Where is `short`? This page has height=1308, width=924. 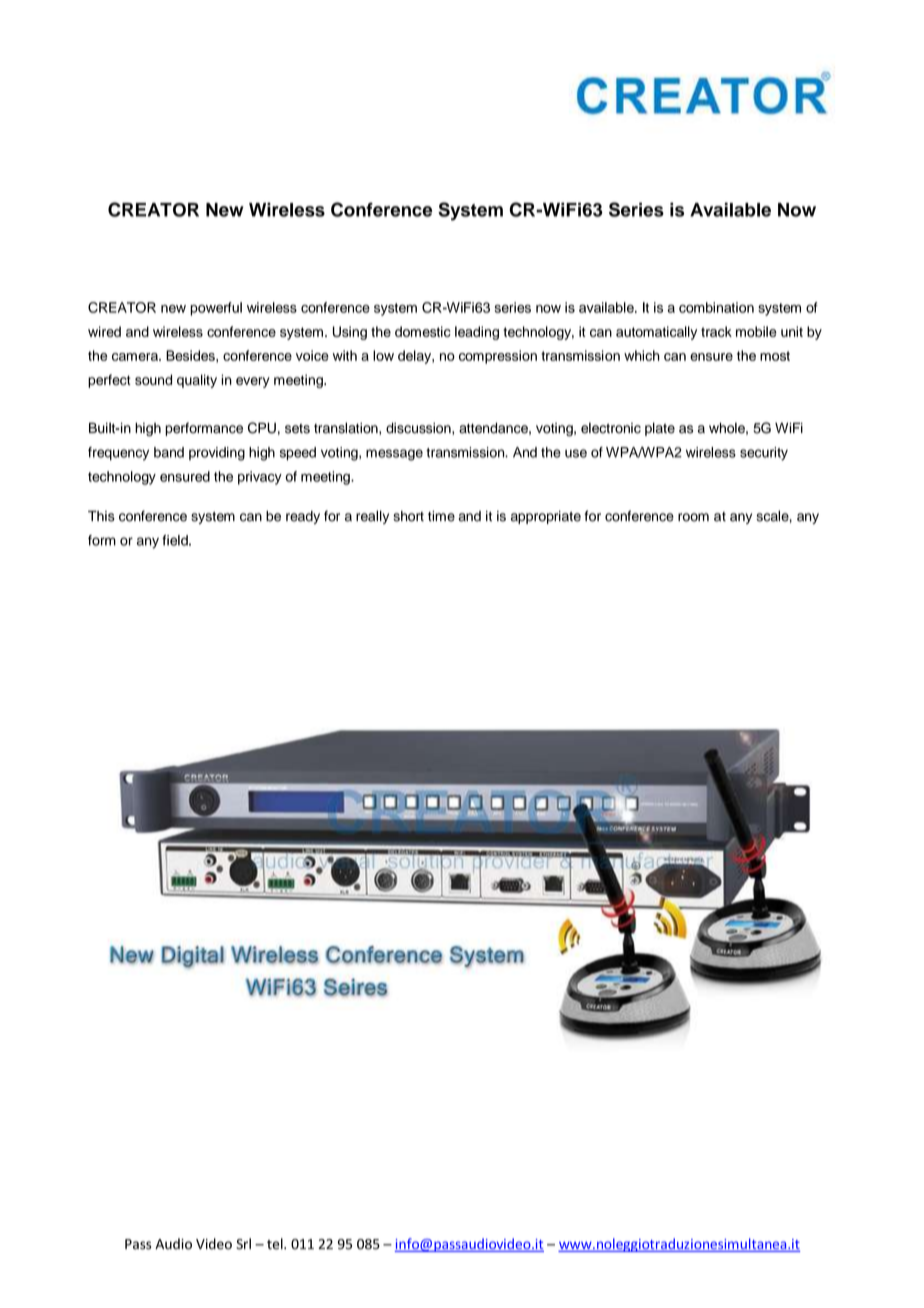 short is located at coordinates (408, 516).
